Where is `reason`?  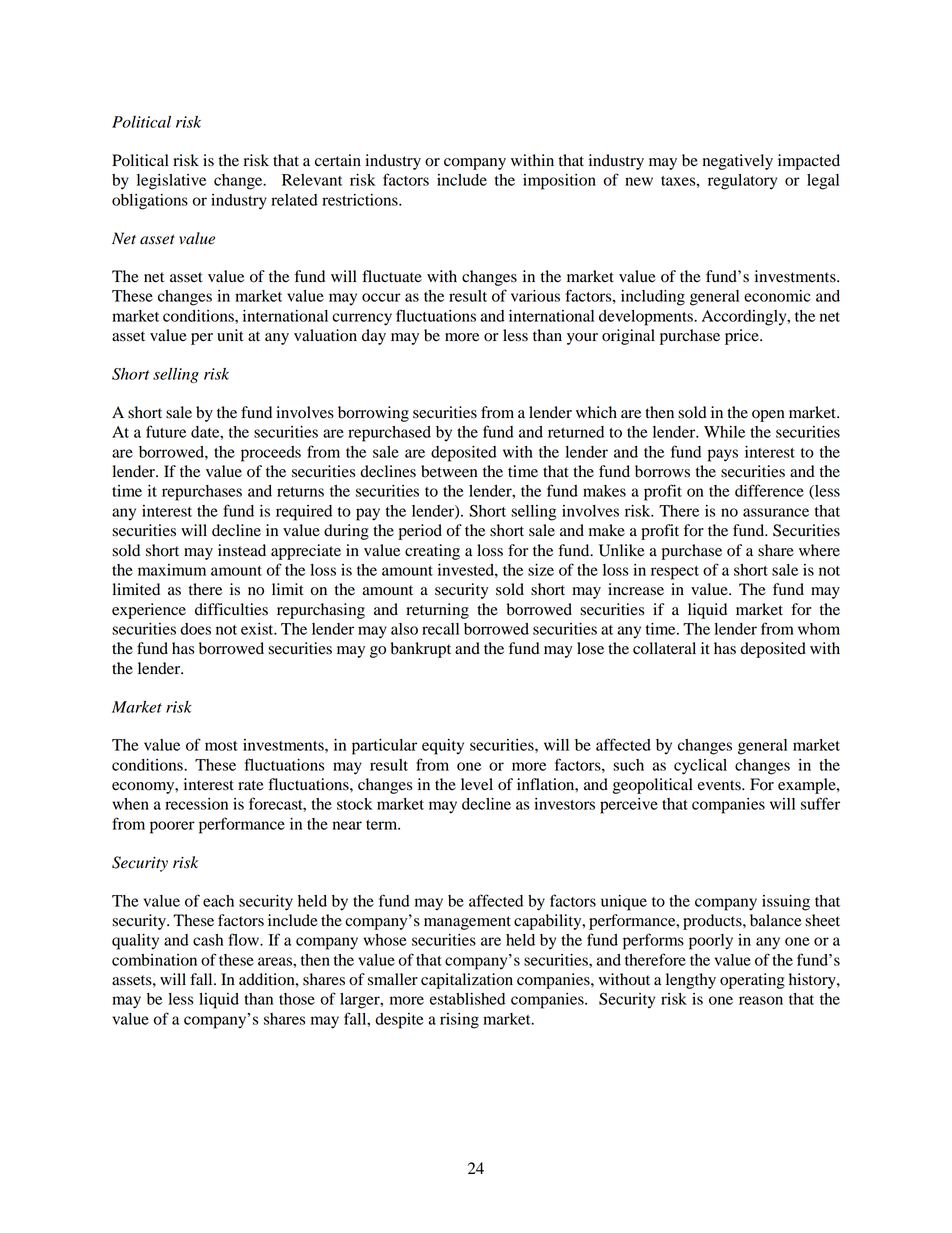 reason is located at coordinates (761, 1000).
